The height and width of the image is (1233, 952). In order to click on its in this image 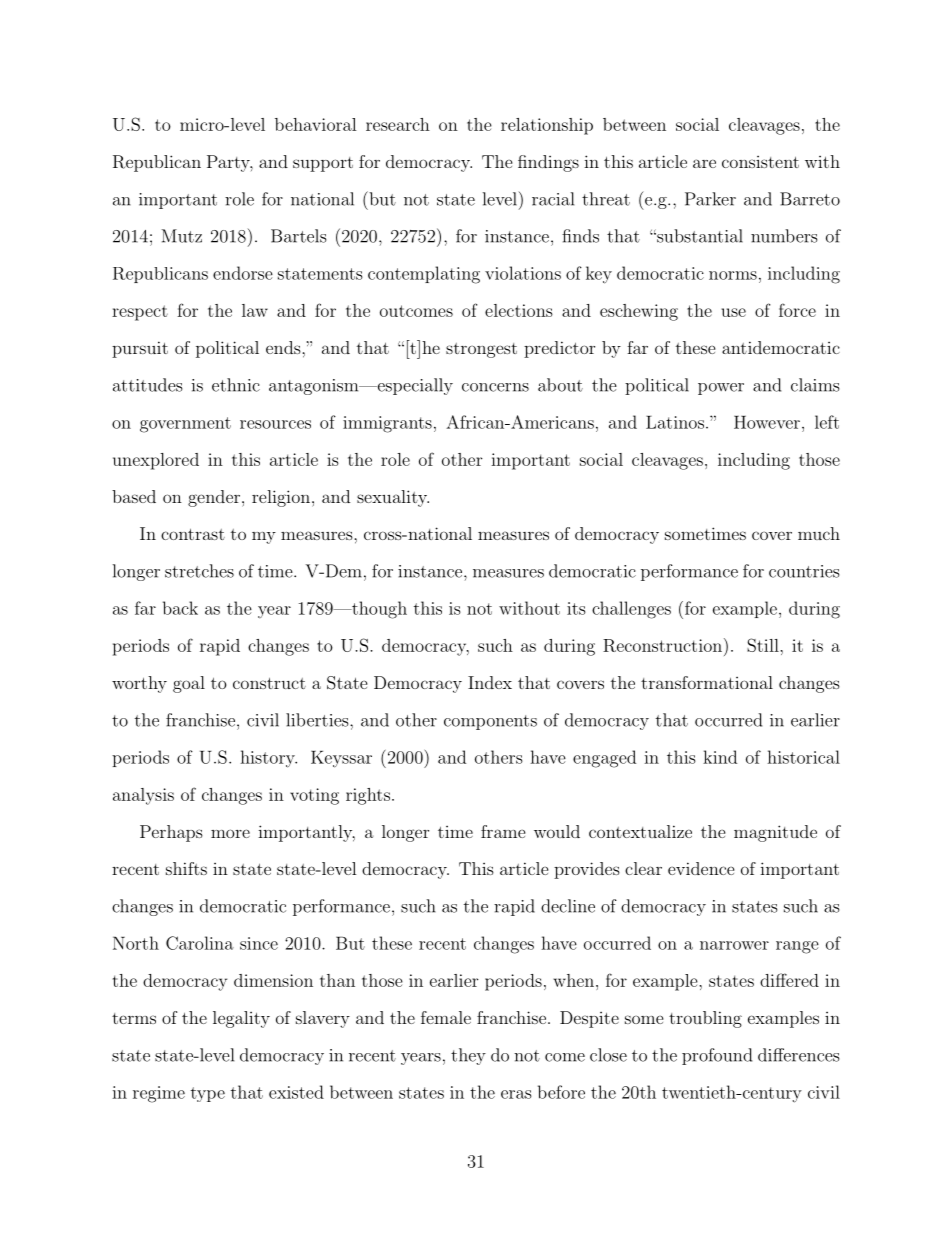, I will do `click(576, 608)`.
